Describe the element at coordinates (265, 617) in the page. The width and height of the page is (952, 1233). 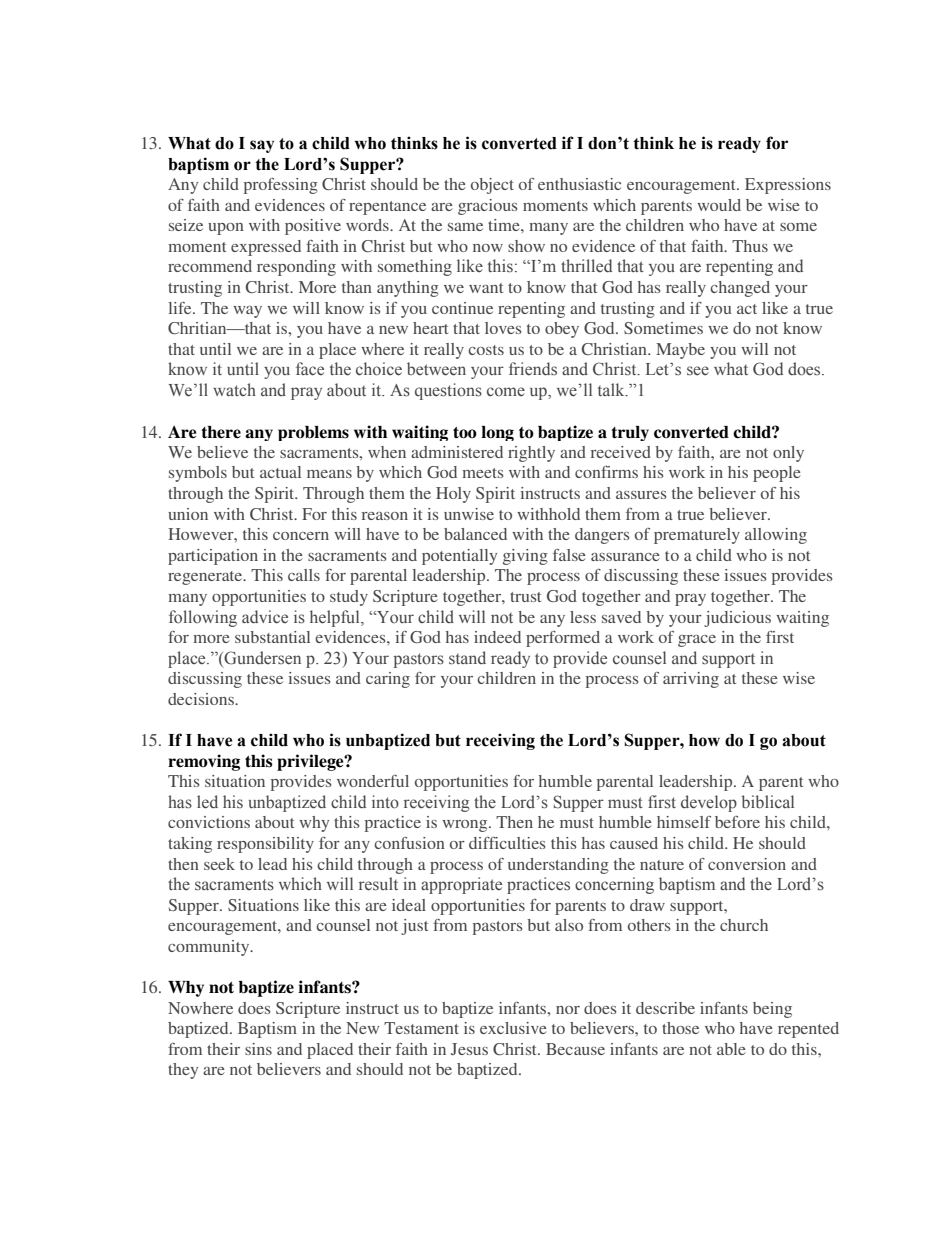
I see `advice` at that location.
